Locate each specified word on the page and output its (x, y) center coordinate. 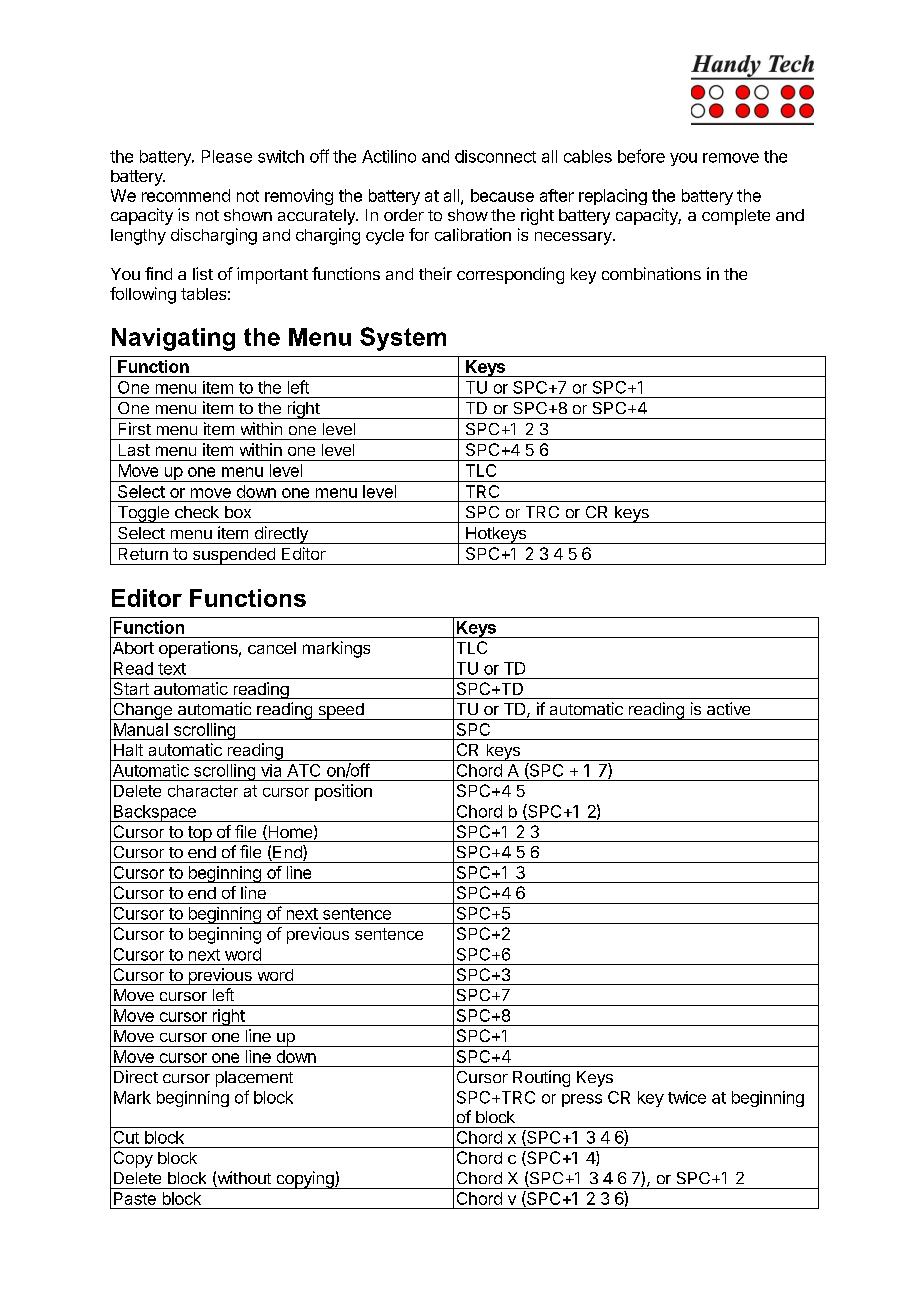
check (197, 512)
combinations (651, 273)
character (203, 791)
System (403, 339)
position (343, 792)
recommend (186, 195)
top (199, 834)
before (641, 156)
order (404, 215)
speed (341, 711)
